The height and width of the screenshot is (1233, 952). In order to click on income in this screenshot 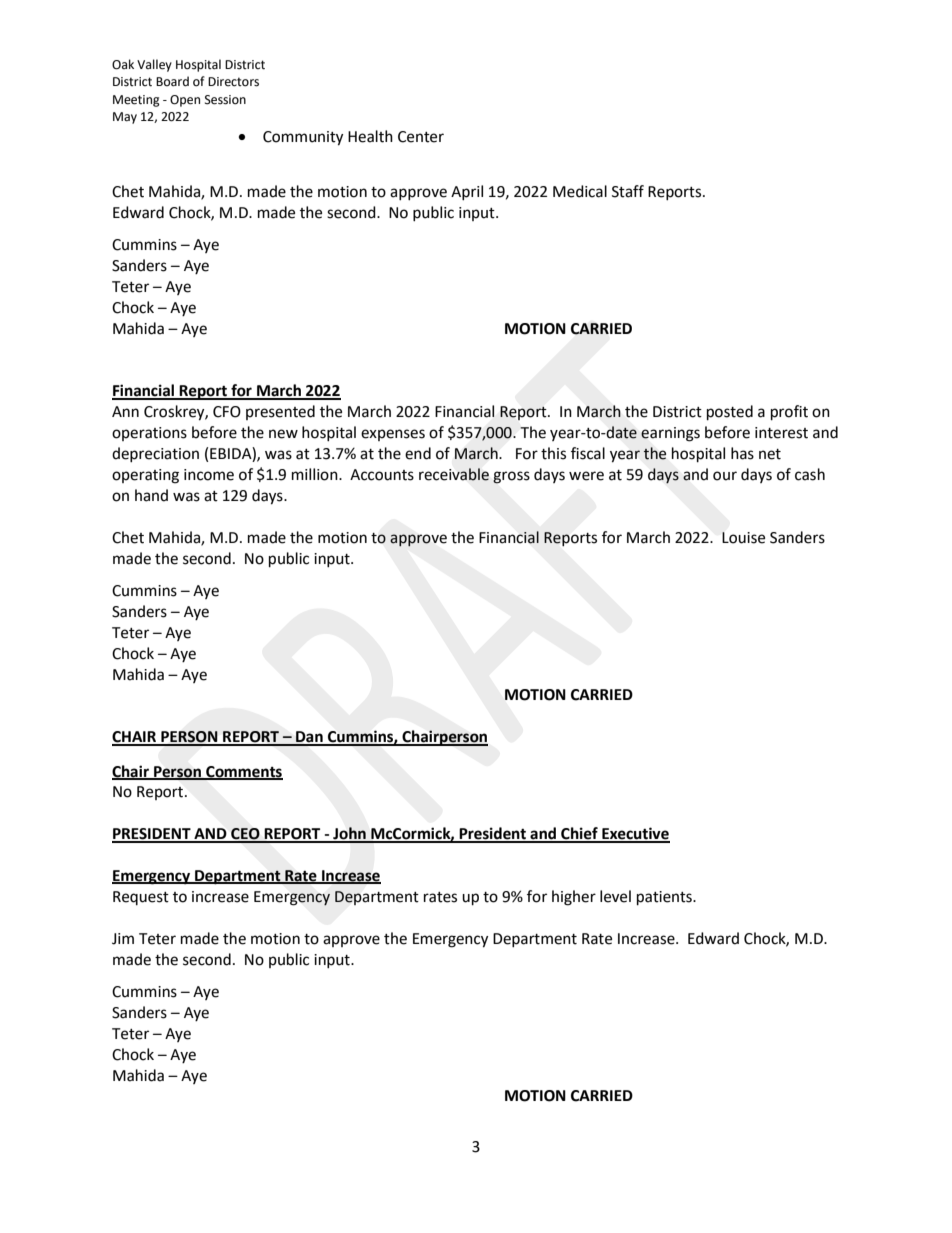, I will do `click(209, 475)`.
